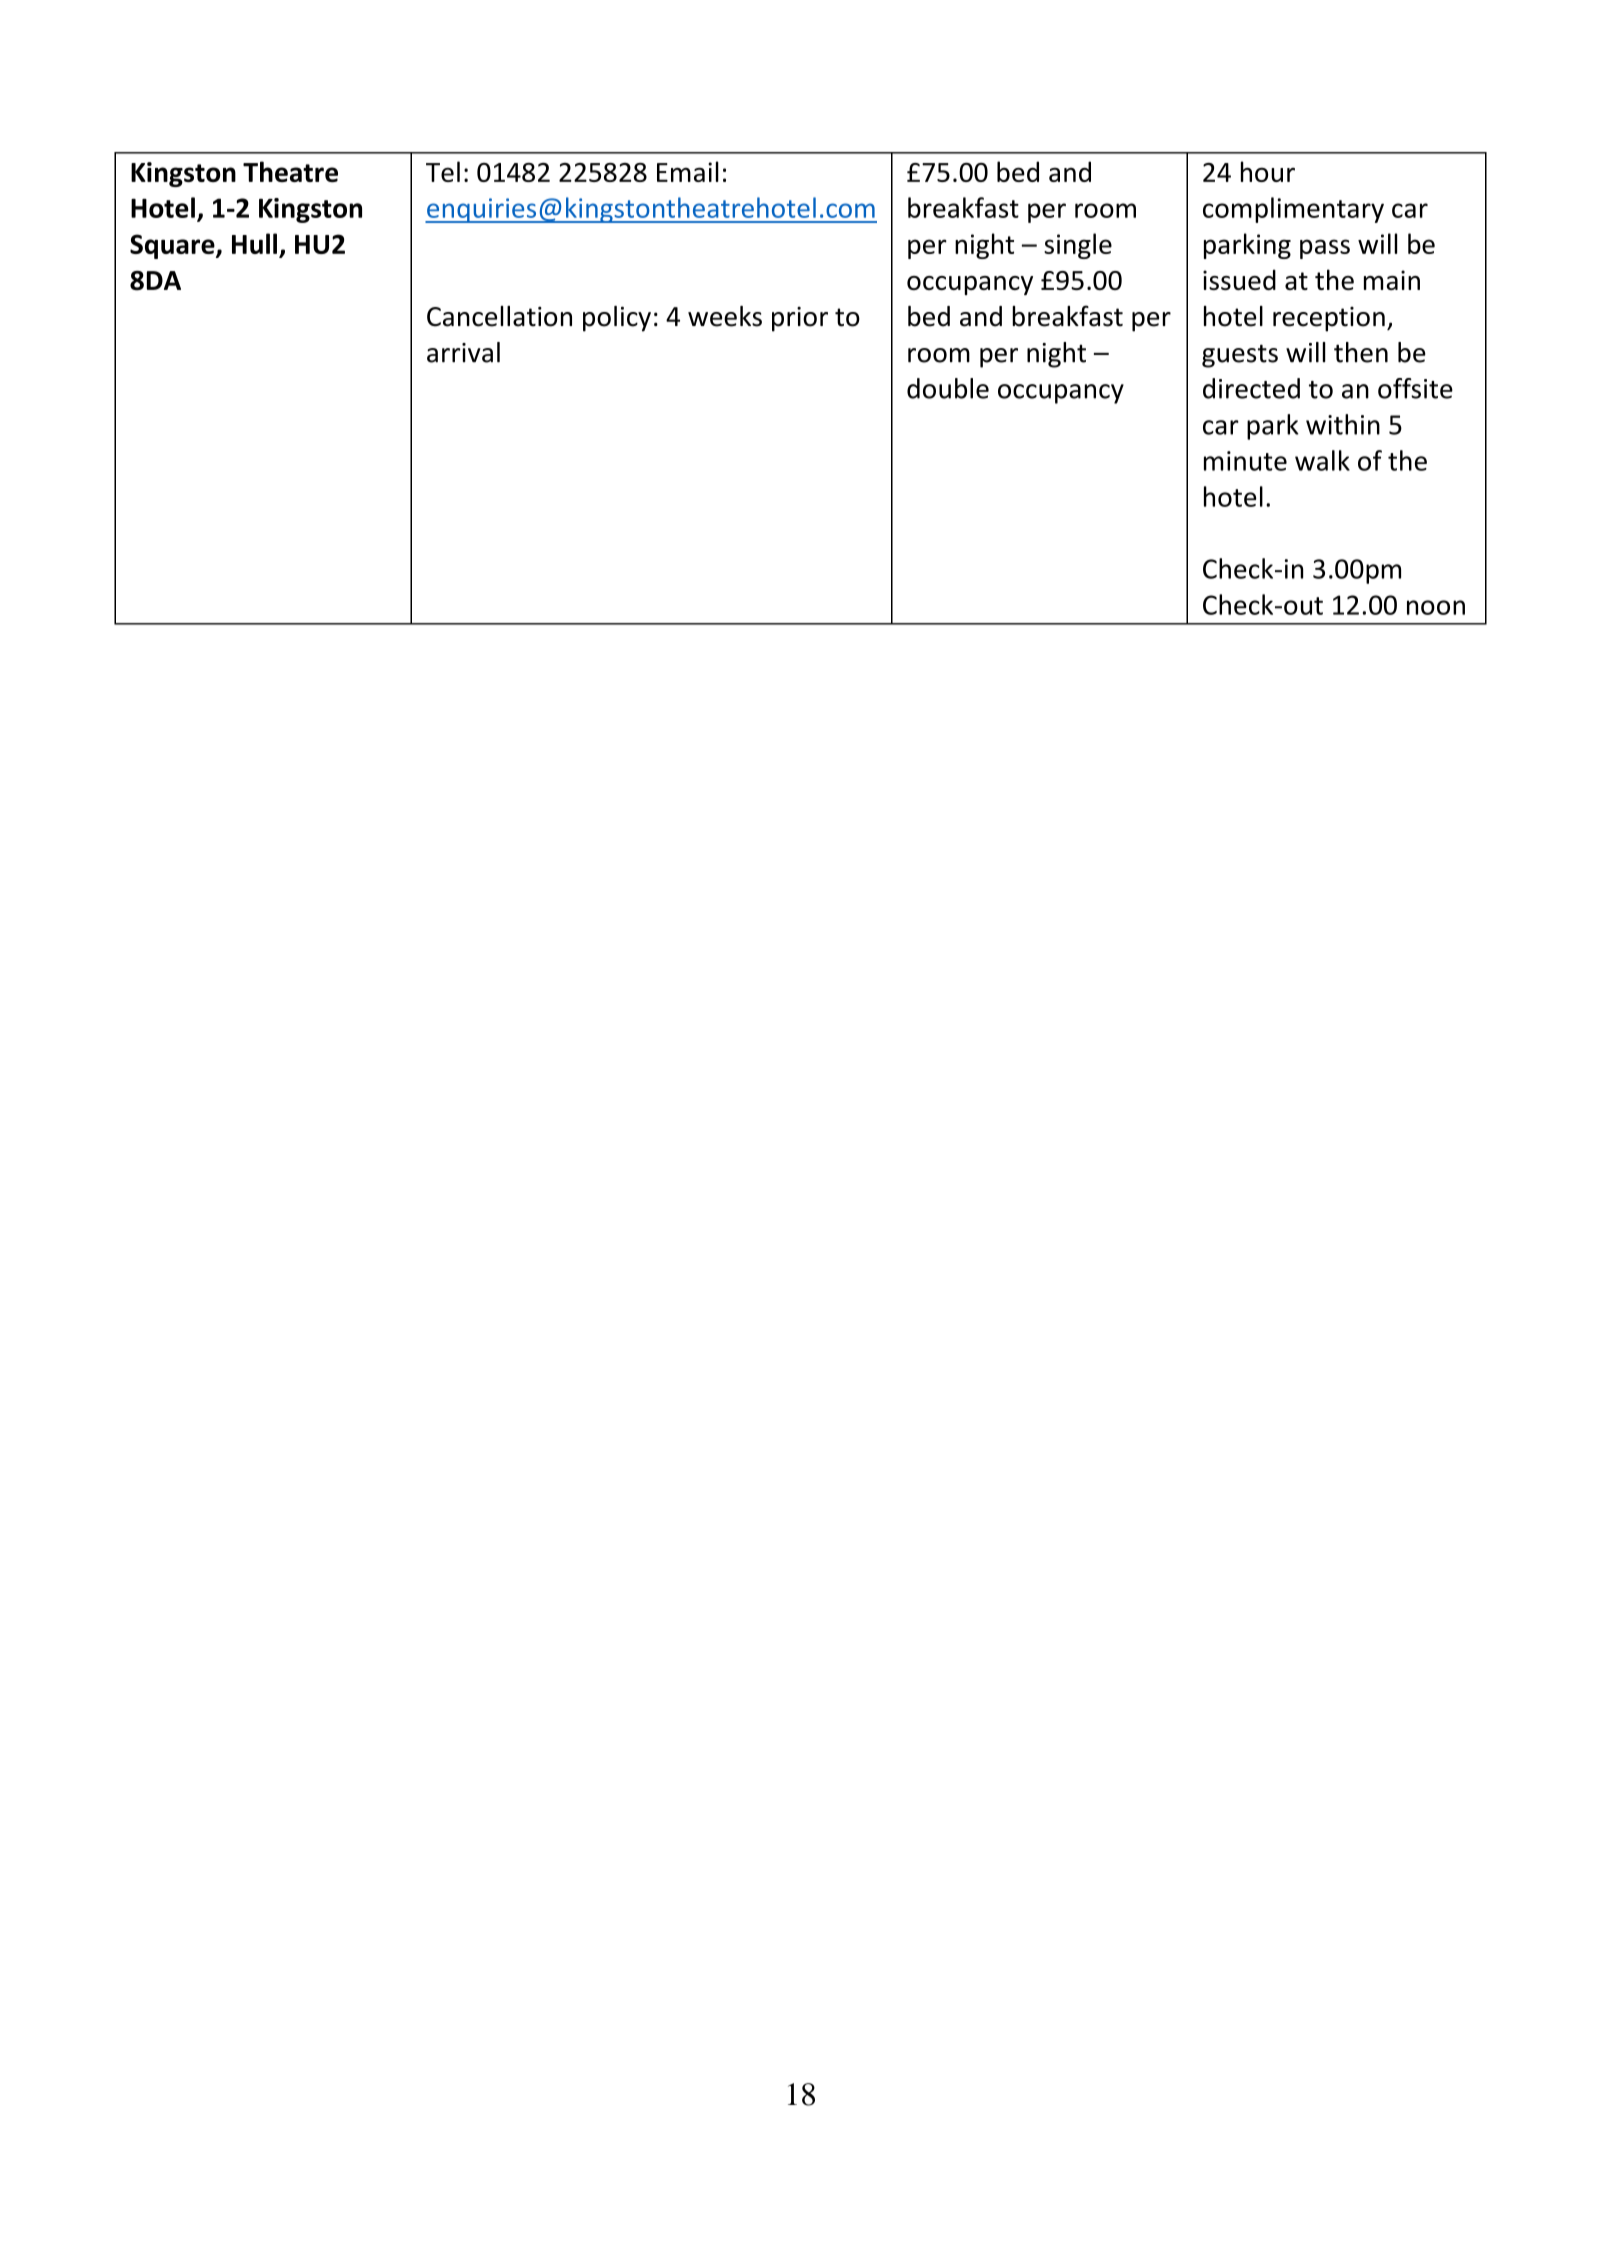 The image size is (1600, 2262). I want to click on Cancellation, so click(499, 316).
